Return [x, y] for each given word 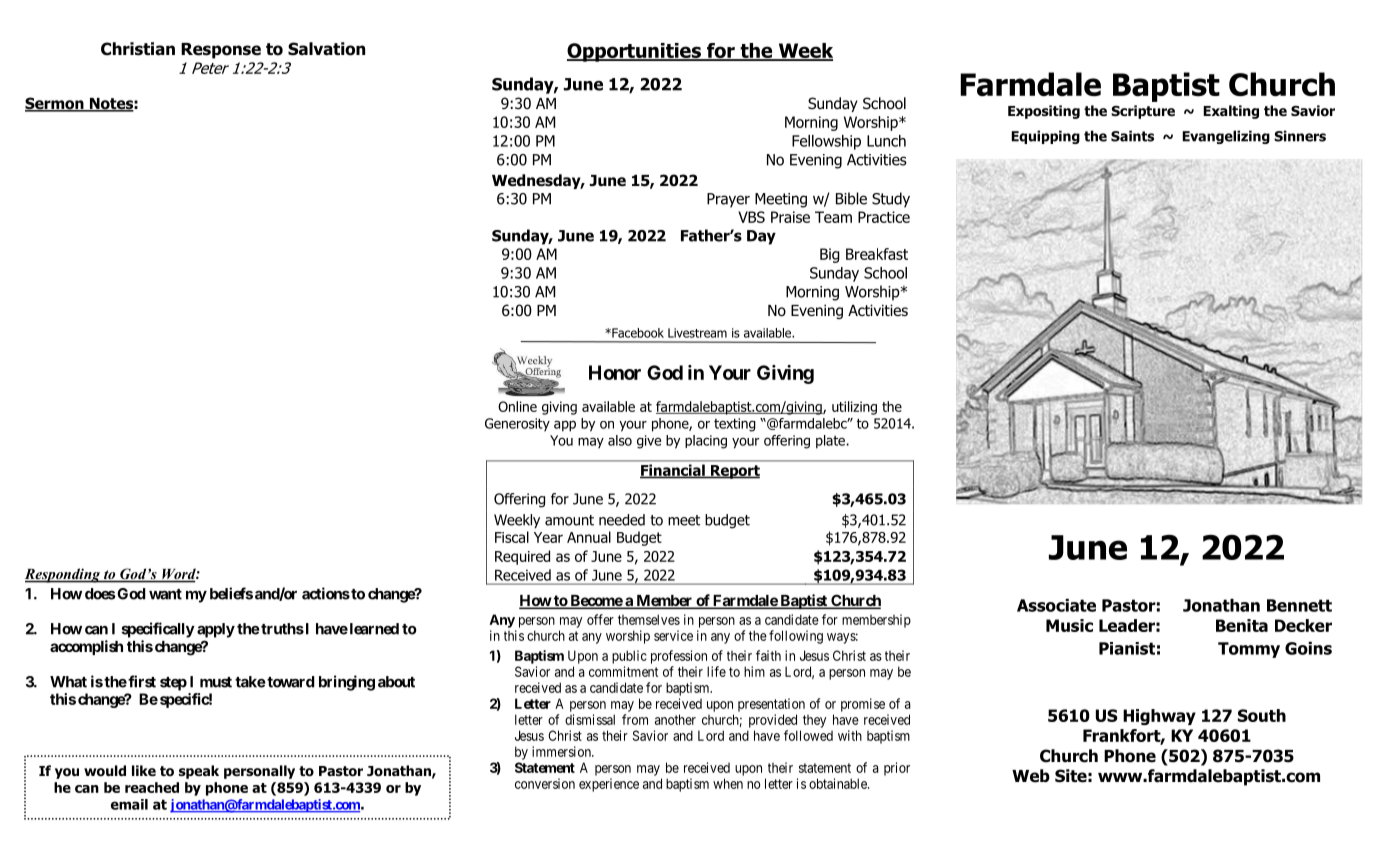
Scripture [1143, 112]
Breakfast [877, 254]
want [165, 594]
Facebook [637, 333]
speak [199, 772]
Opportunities [635, 52]
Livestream [697, 333]
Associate [1056, 605]
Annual [589, 537]
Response [221, 51]
